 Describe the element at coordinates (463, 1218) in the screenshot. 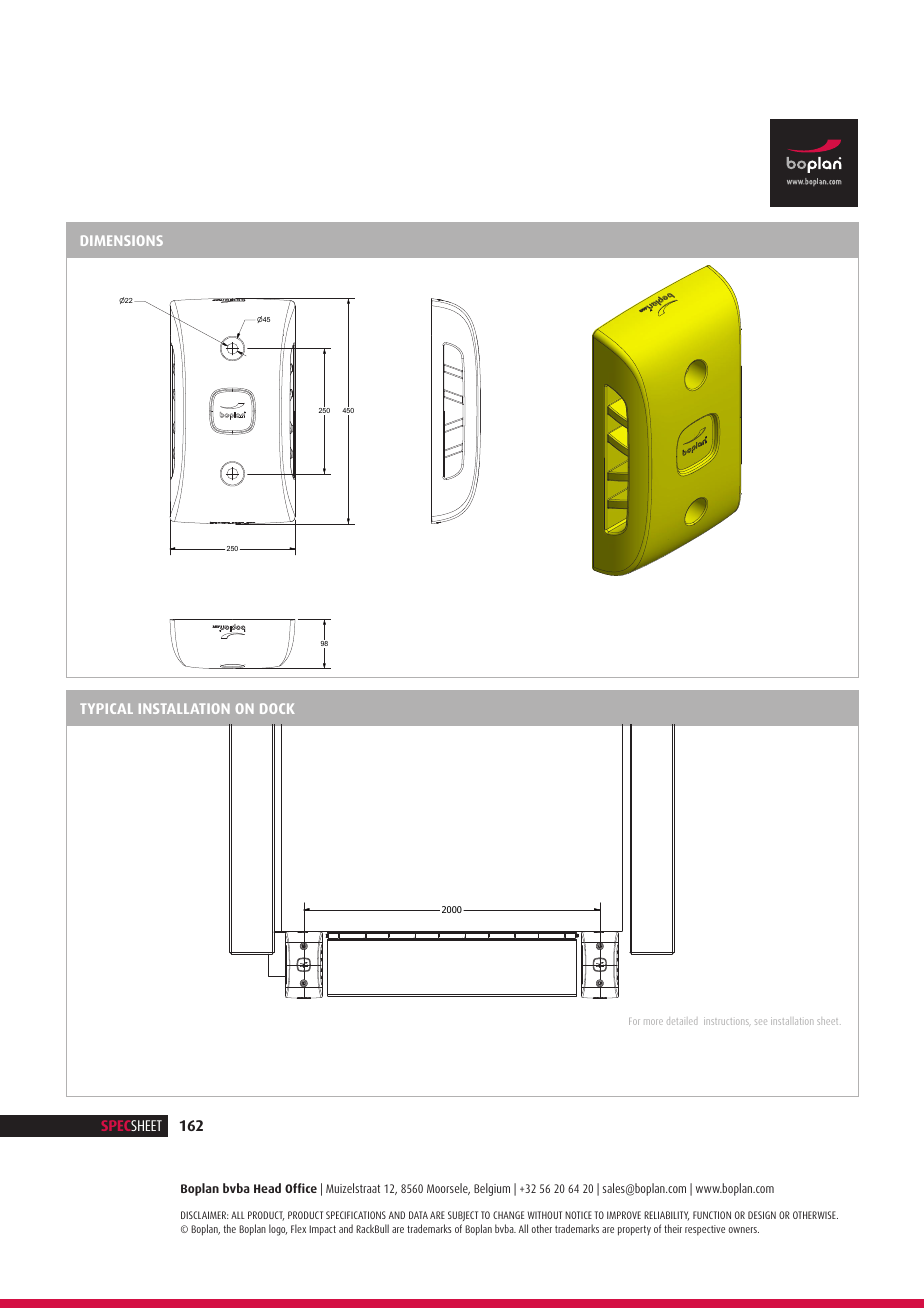

I see `SUBJECT` at that location.
